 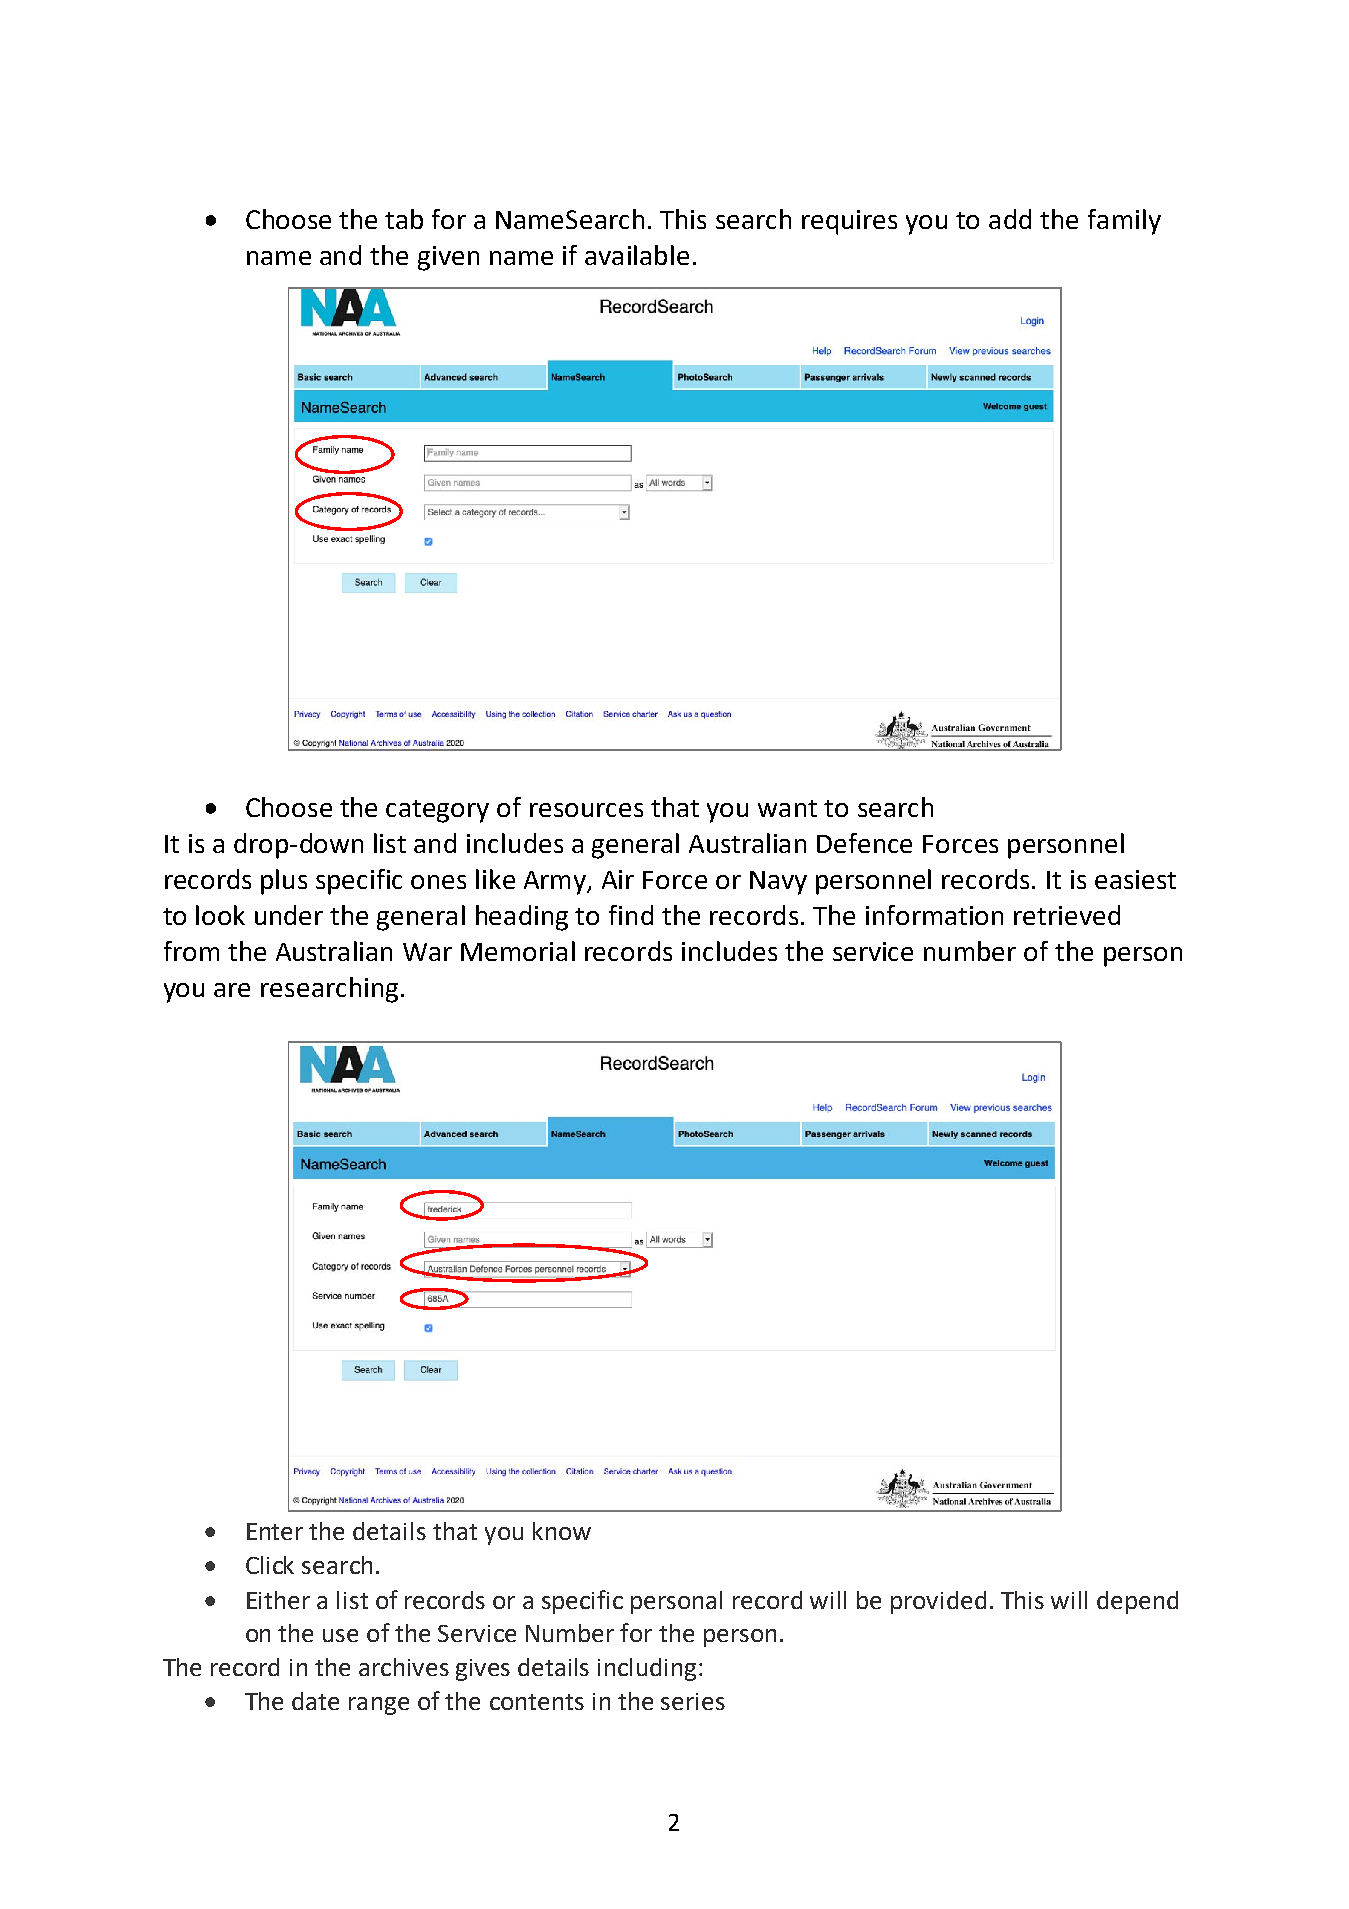 What do you see at coordinates (404, 219) in the document?
I see `tab` at bounding box center [404, 219].
